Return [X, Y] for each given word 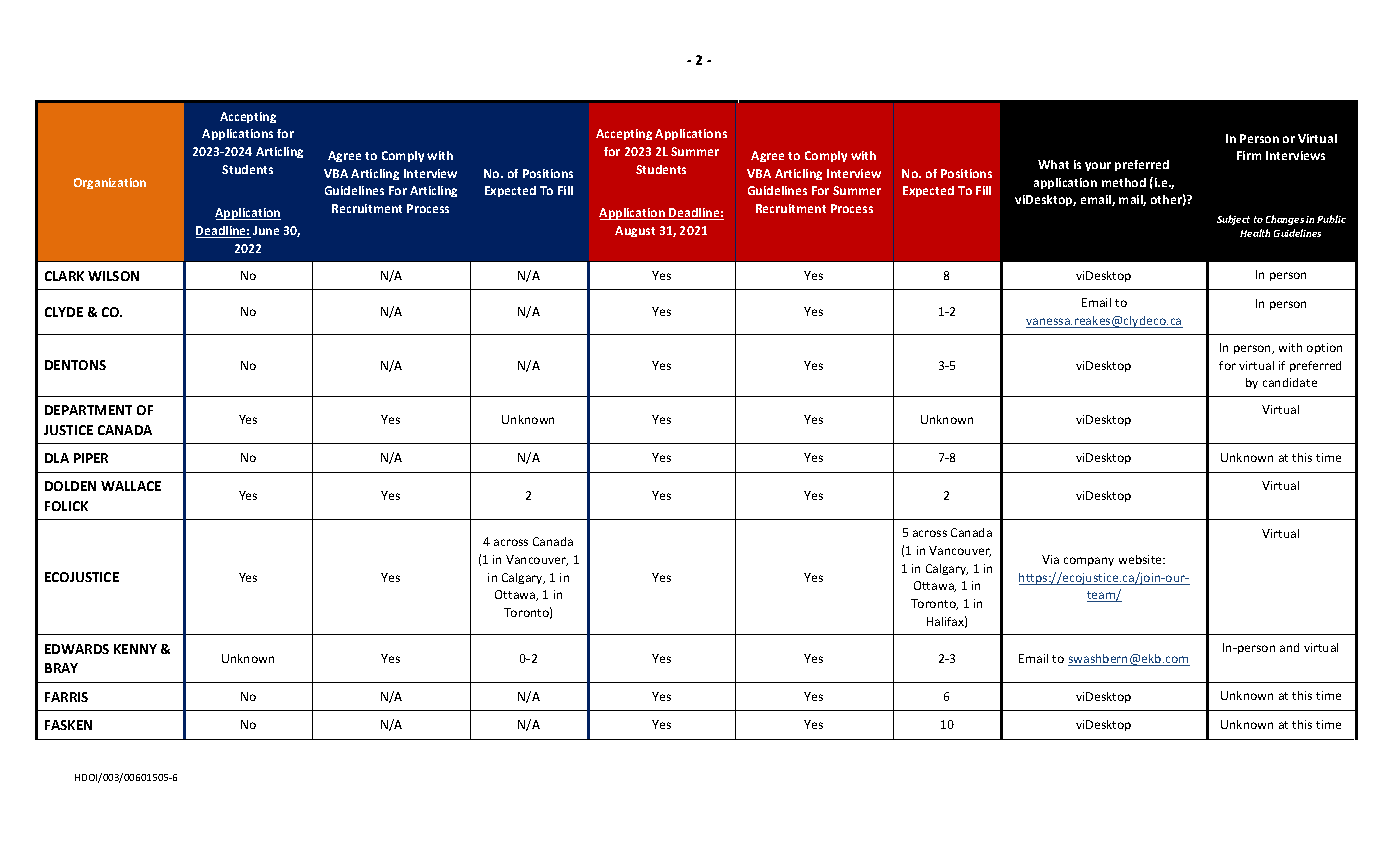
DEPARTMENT [88, 410]
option [1324, 348]
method [1124, 182]
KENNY [135, 649]
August [635, 231]
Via [1050, 559]
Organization [110, 183]
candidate [1290, 382]
